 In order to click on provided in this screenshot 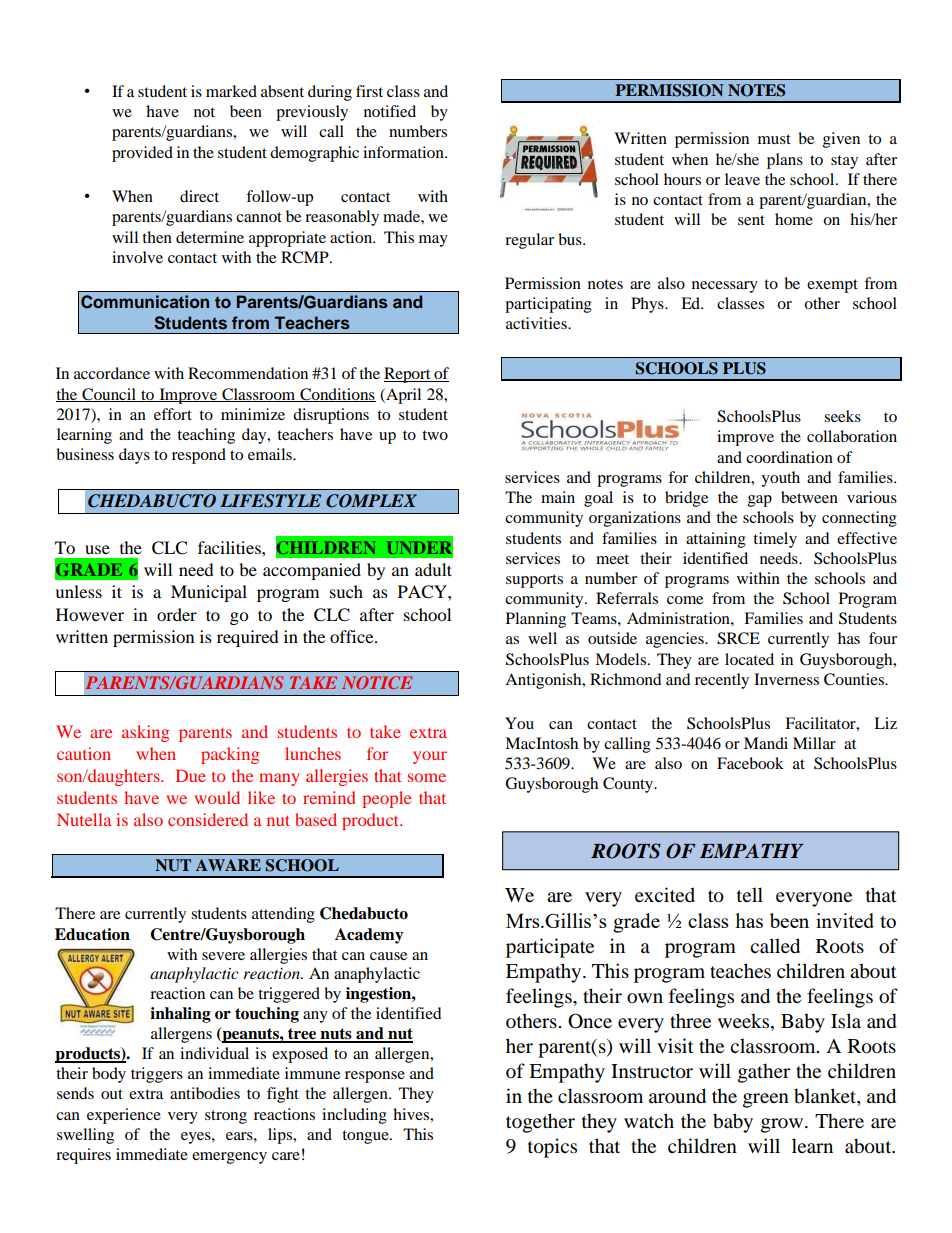, I will do `click(142, 154)`.
